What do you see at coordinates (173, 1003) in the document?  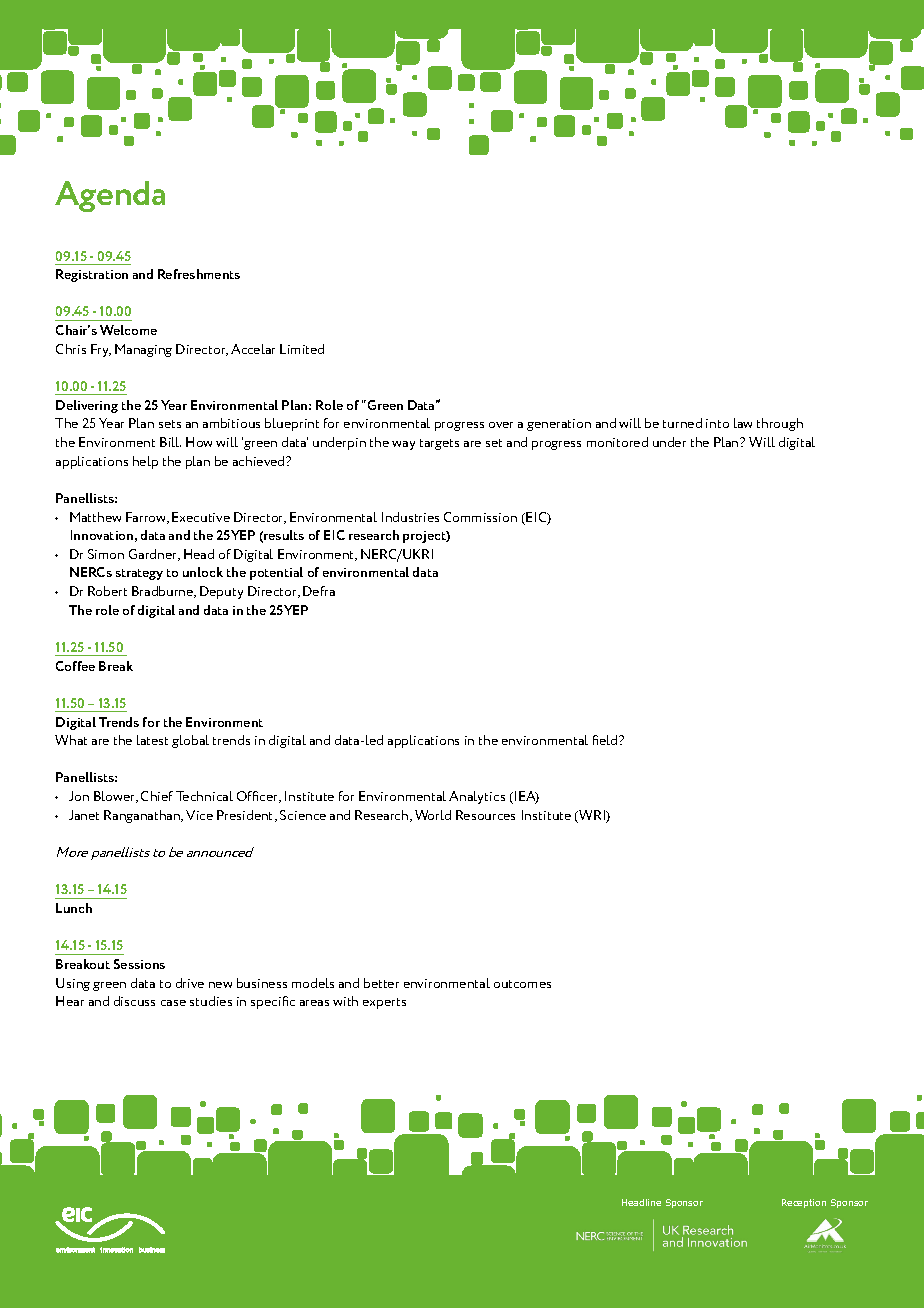 I see `case` at bounding box center [173, 1003].
